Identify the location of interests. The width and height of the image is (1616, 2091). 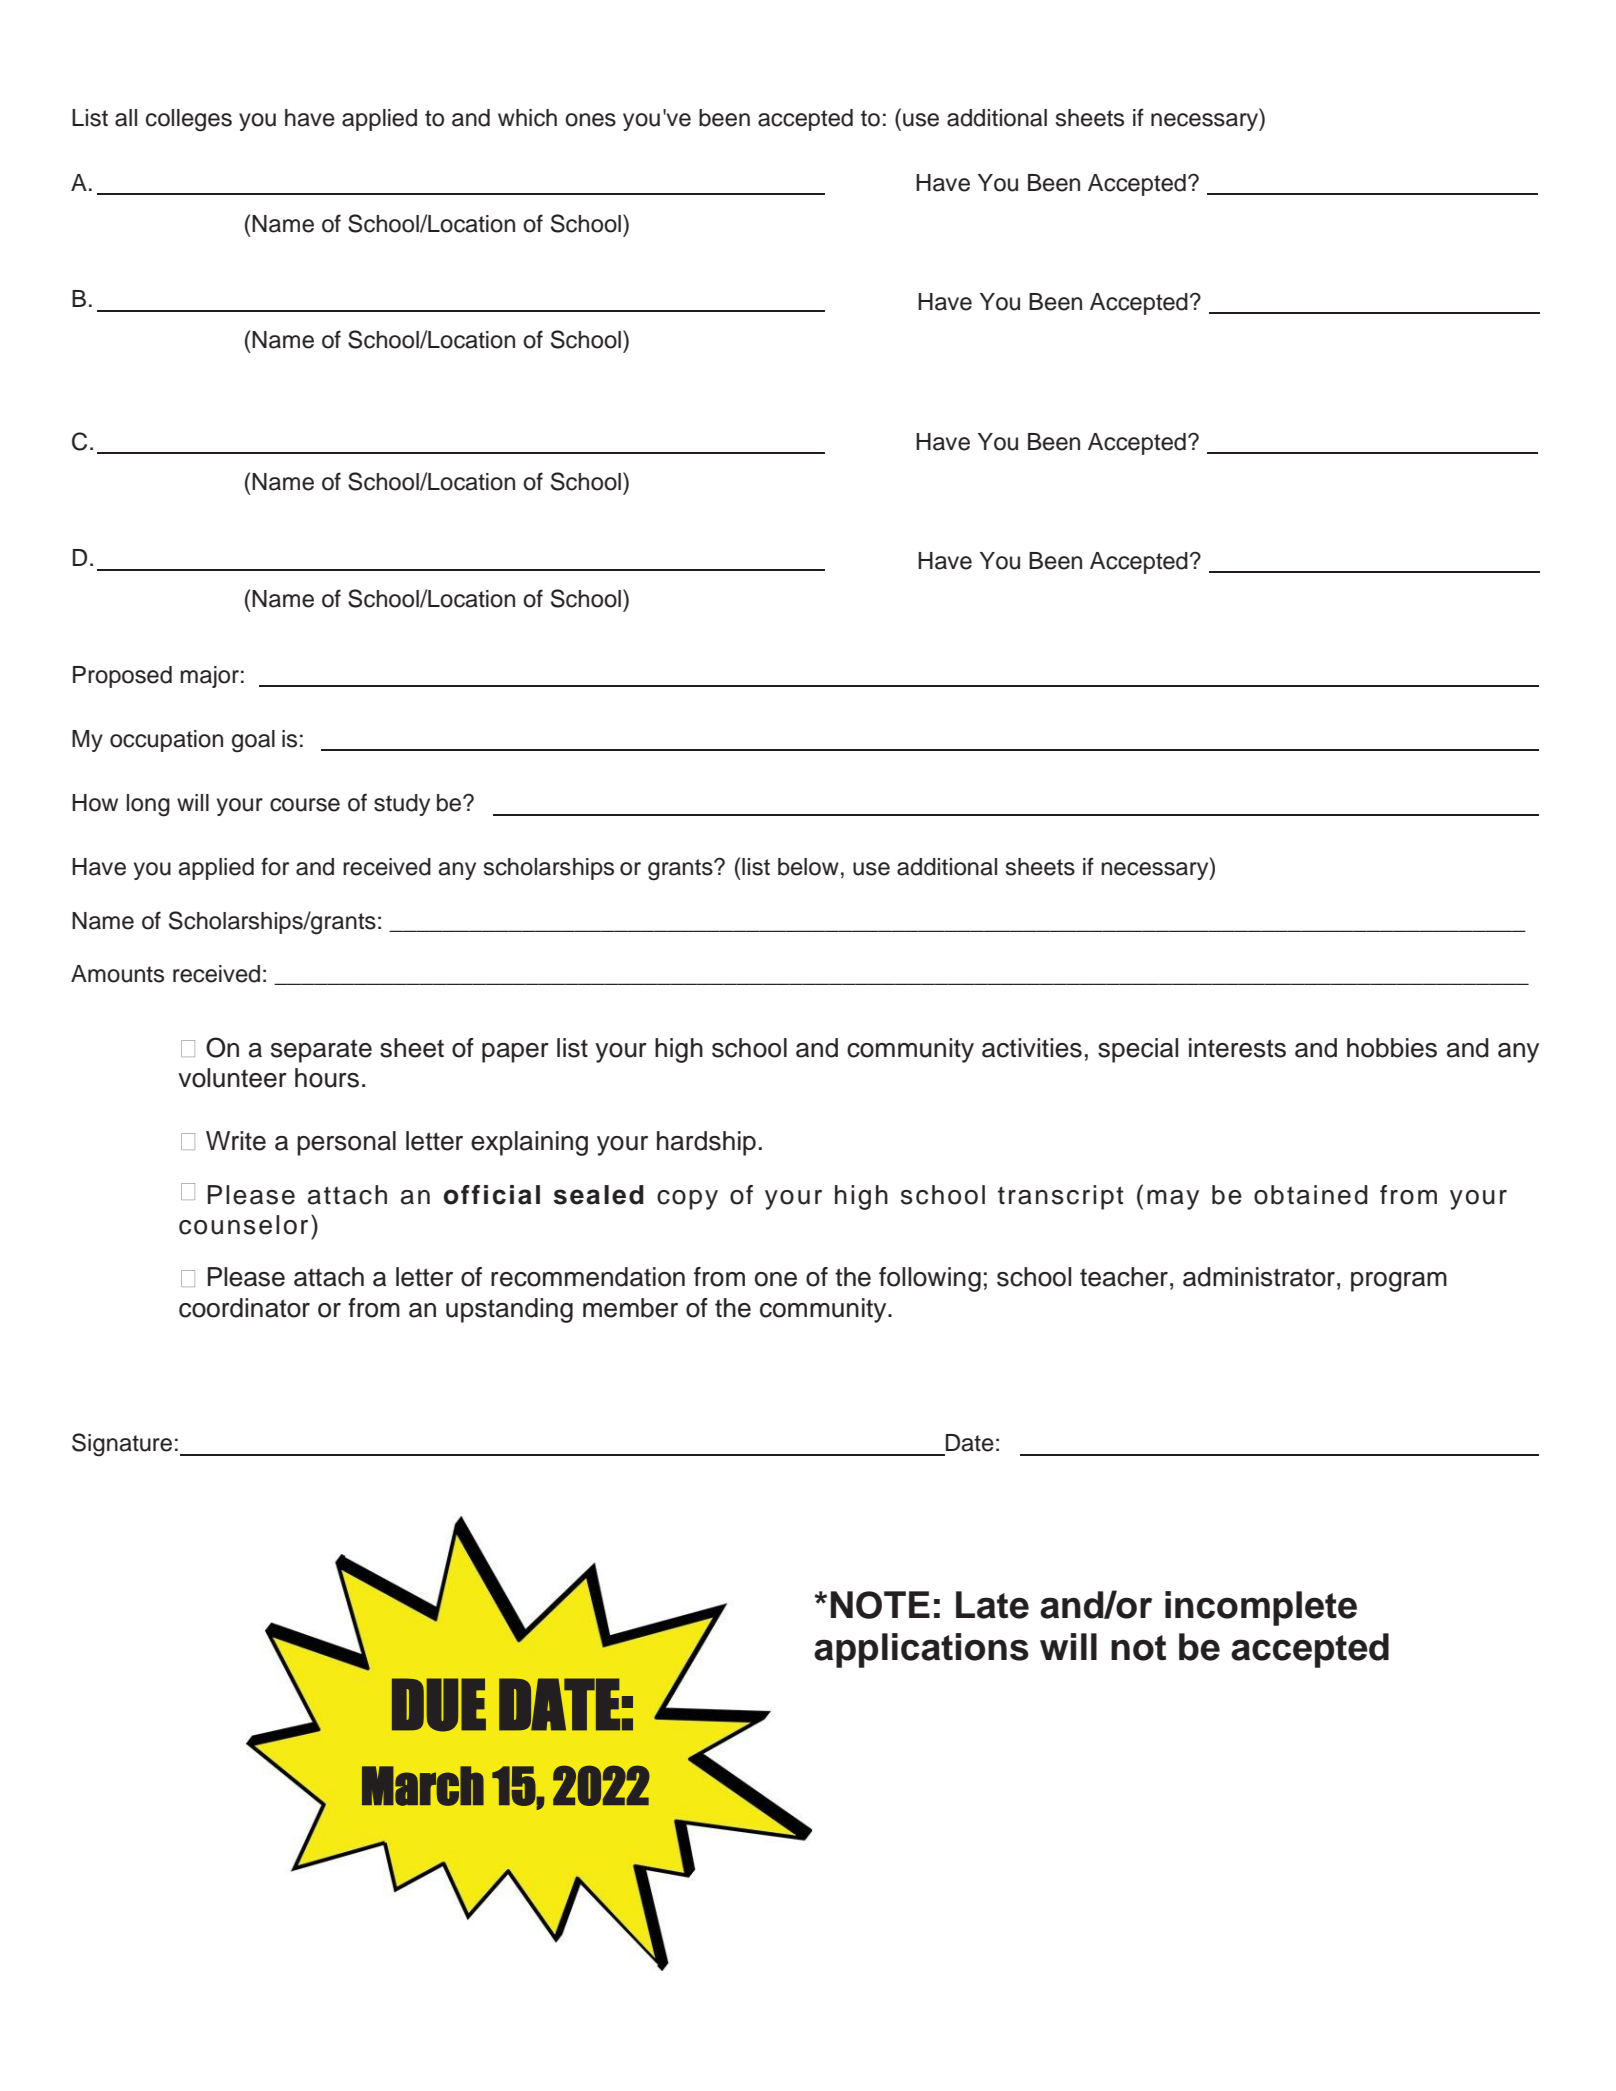
(1237, 1048).
